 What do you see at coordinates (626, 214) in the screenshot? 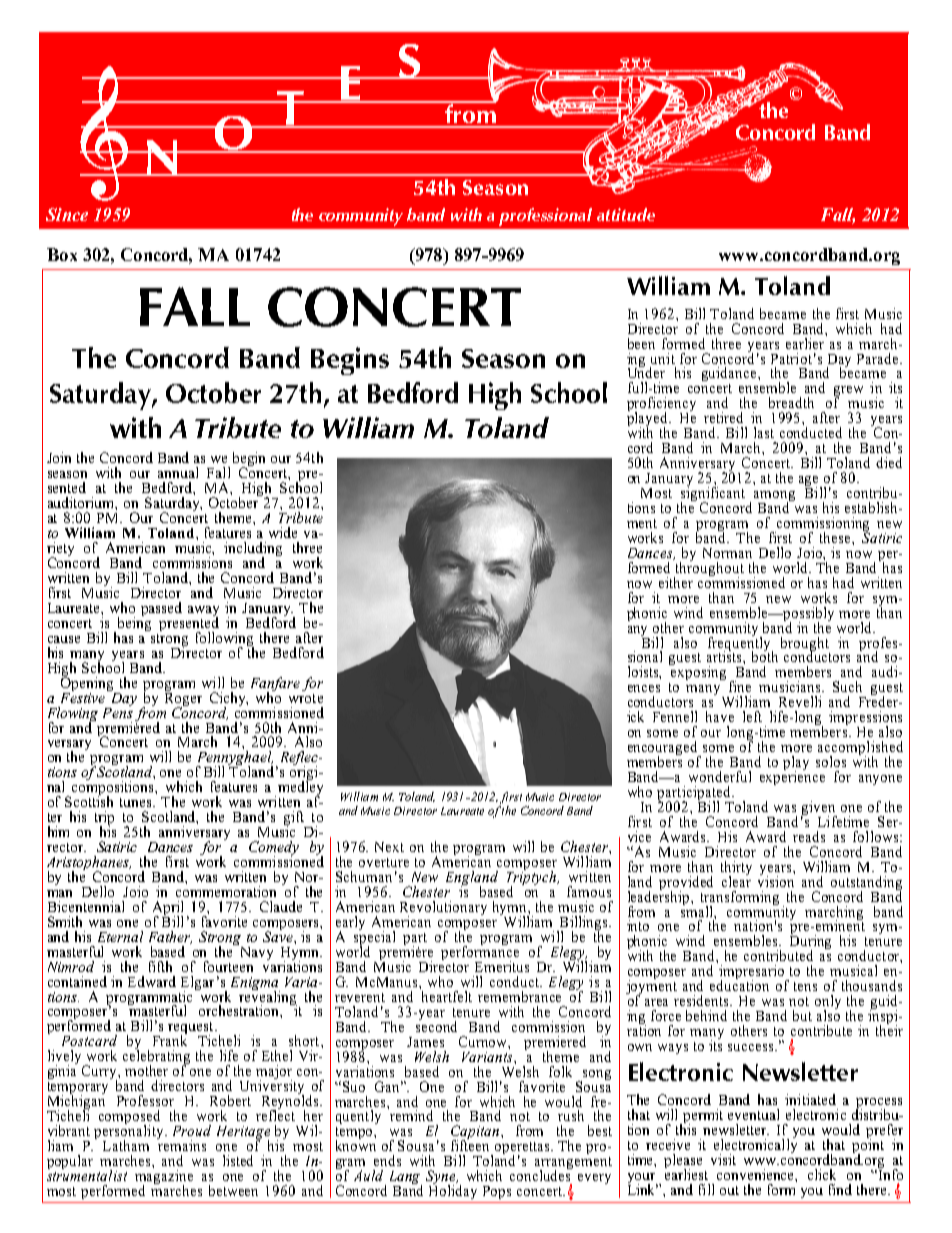
I see `attitude` at bounding box center [626, 214].
